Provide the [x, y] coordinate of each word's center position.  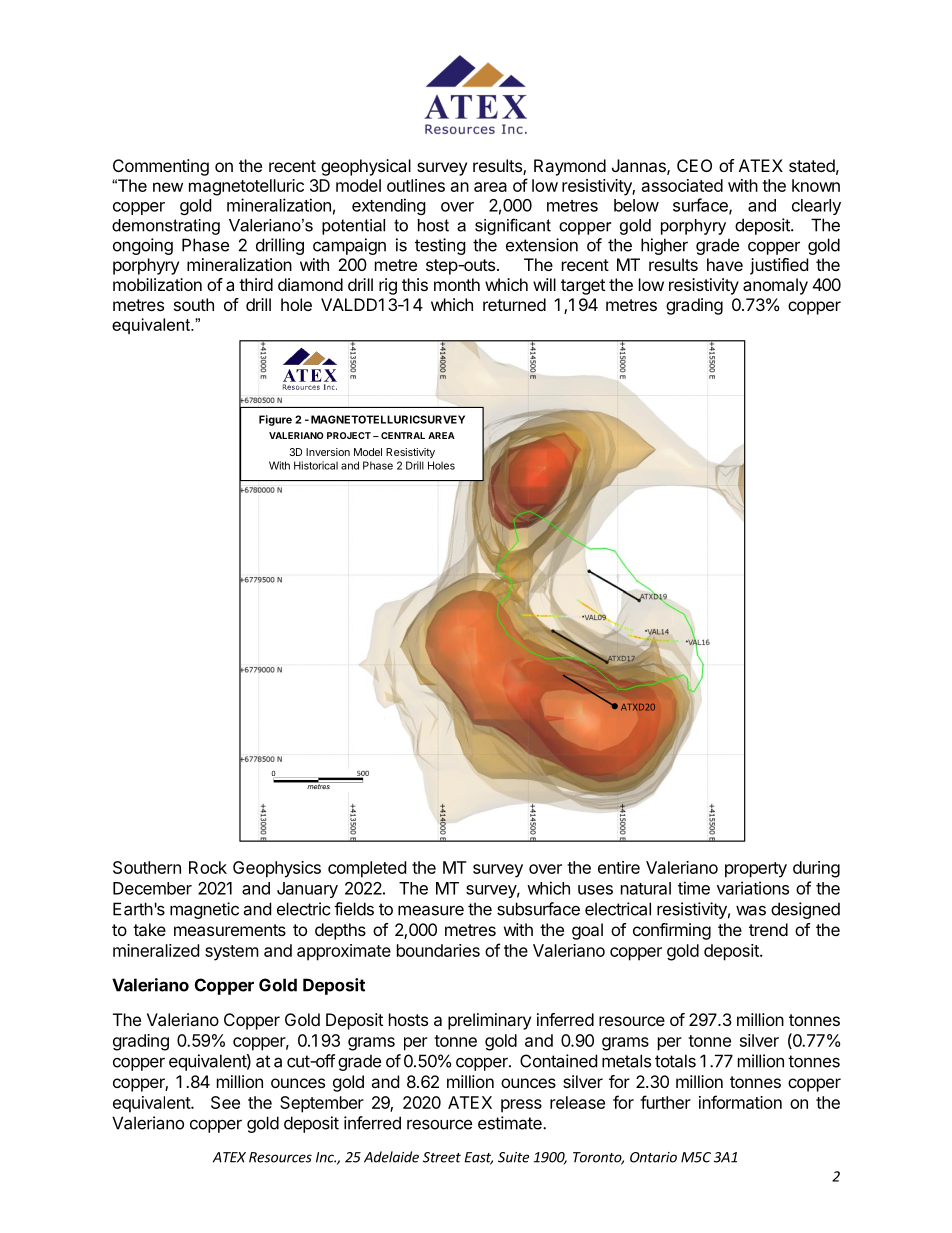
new [168, 187]
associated [682, 185]
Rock [208, 867]
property [756, 870]
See [225, 1102]
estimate [511, 1123]
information [740, 1102]
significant [513, 226]
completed [367, 869]
